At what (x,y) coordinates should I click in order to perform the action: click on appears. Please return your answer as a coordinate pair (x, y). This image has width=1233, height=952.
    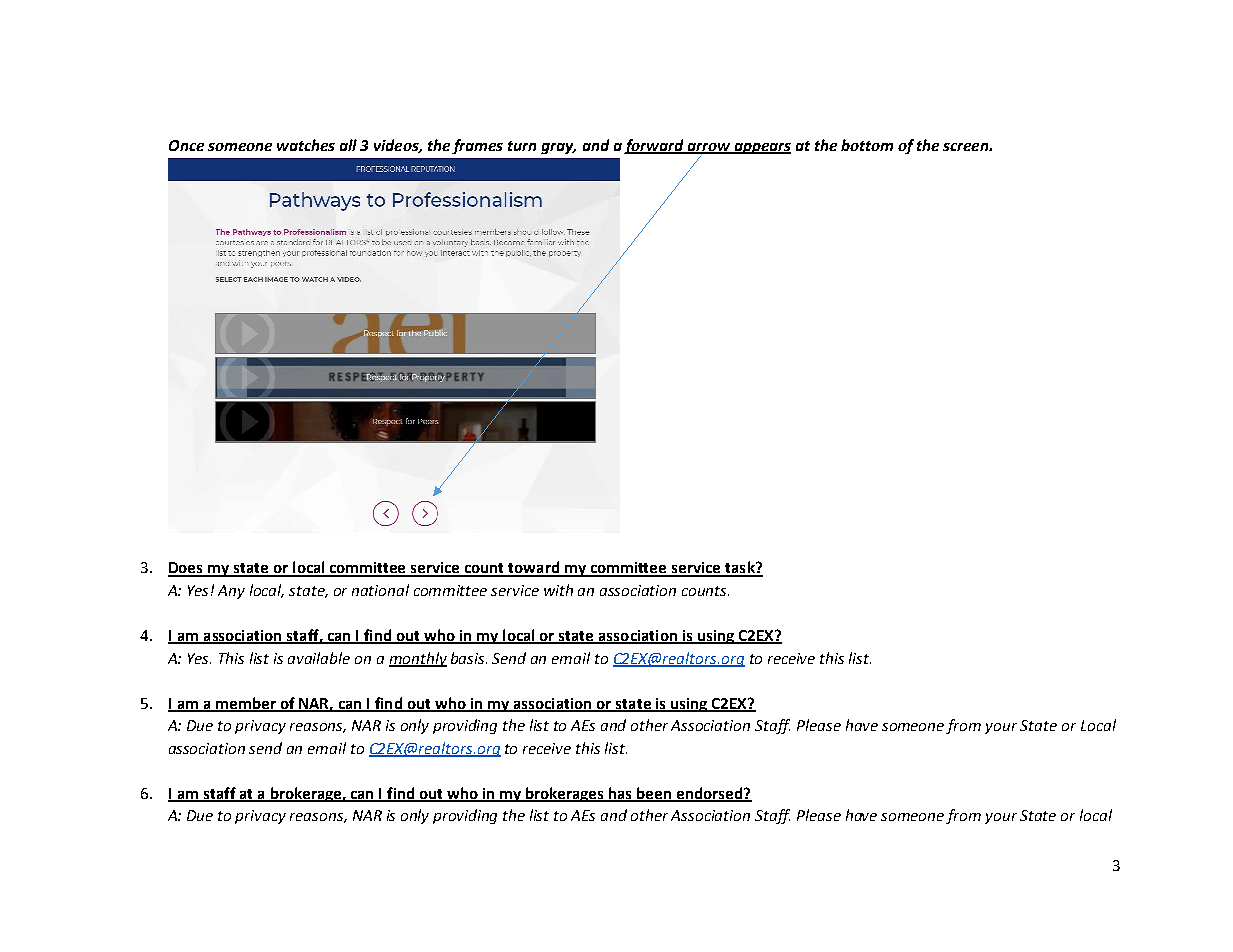
    Looking at the image, I should click on (761, 148).
